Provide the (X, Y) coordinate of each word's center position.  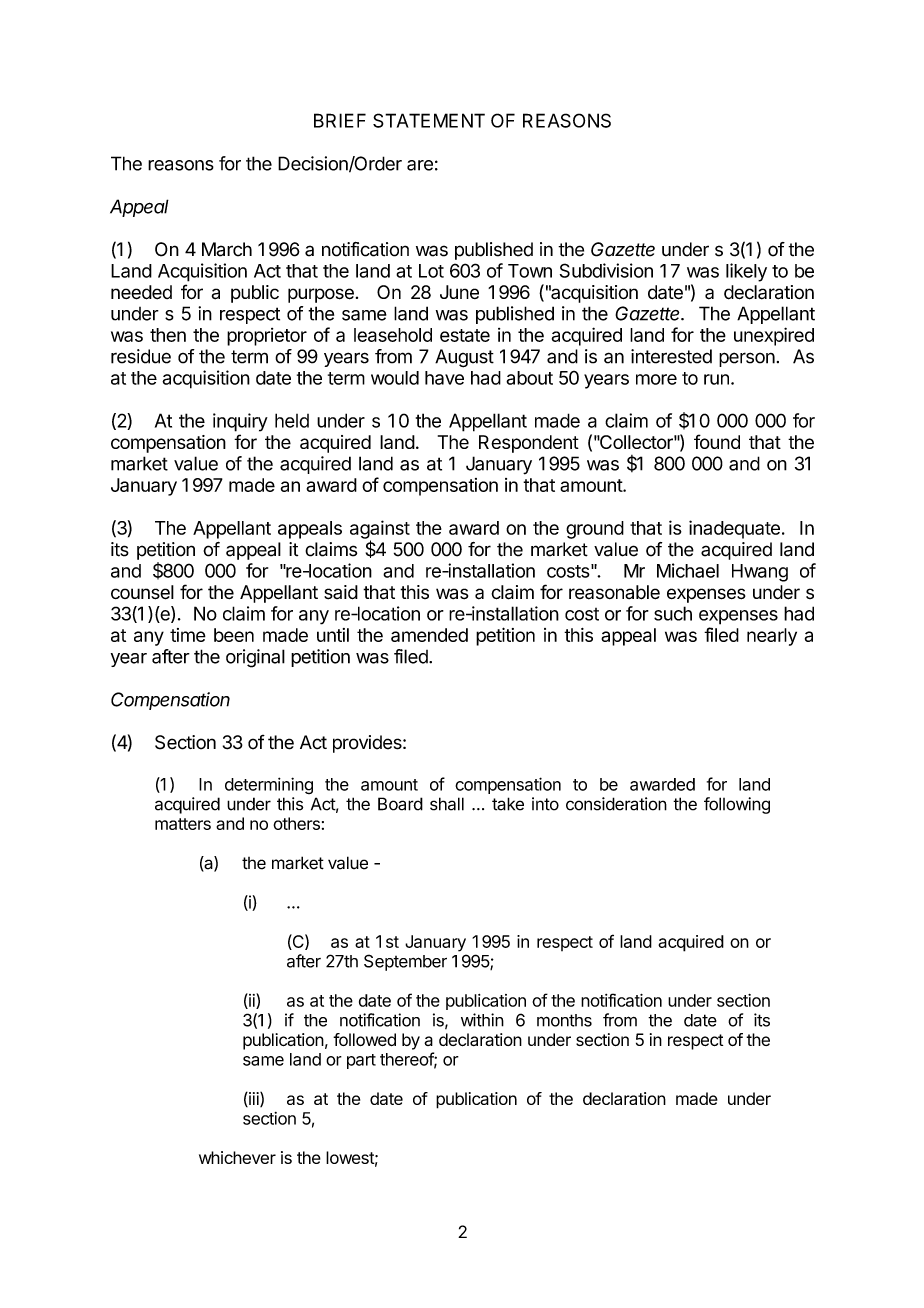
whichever (237, 1157)
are (420, 165)
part (361, 1061)
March (227, 249)
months (564, 1020)
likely (746, 272)
